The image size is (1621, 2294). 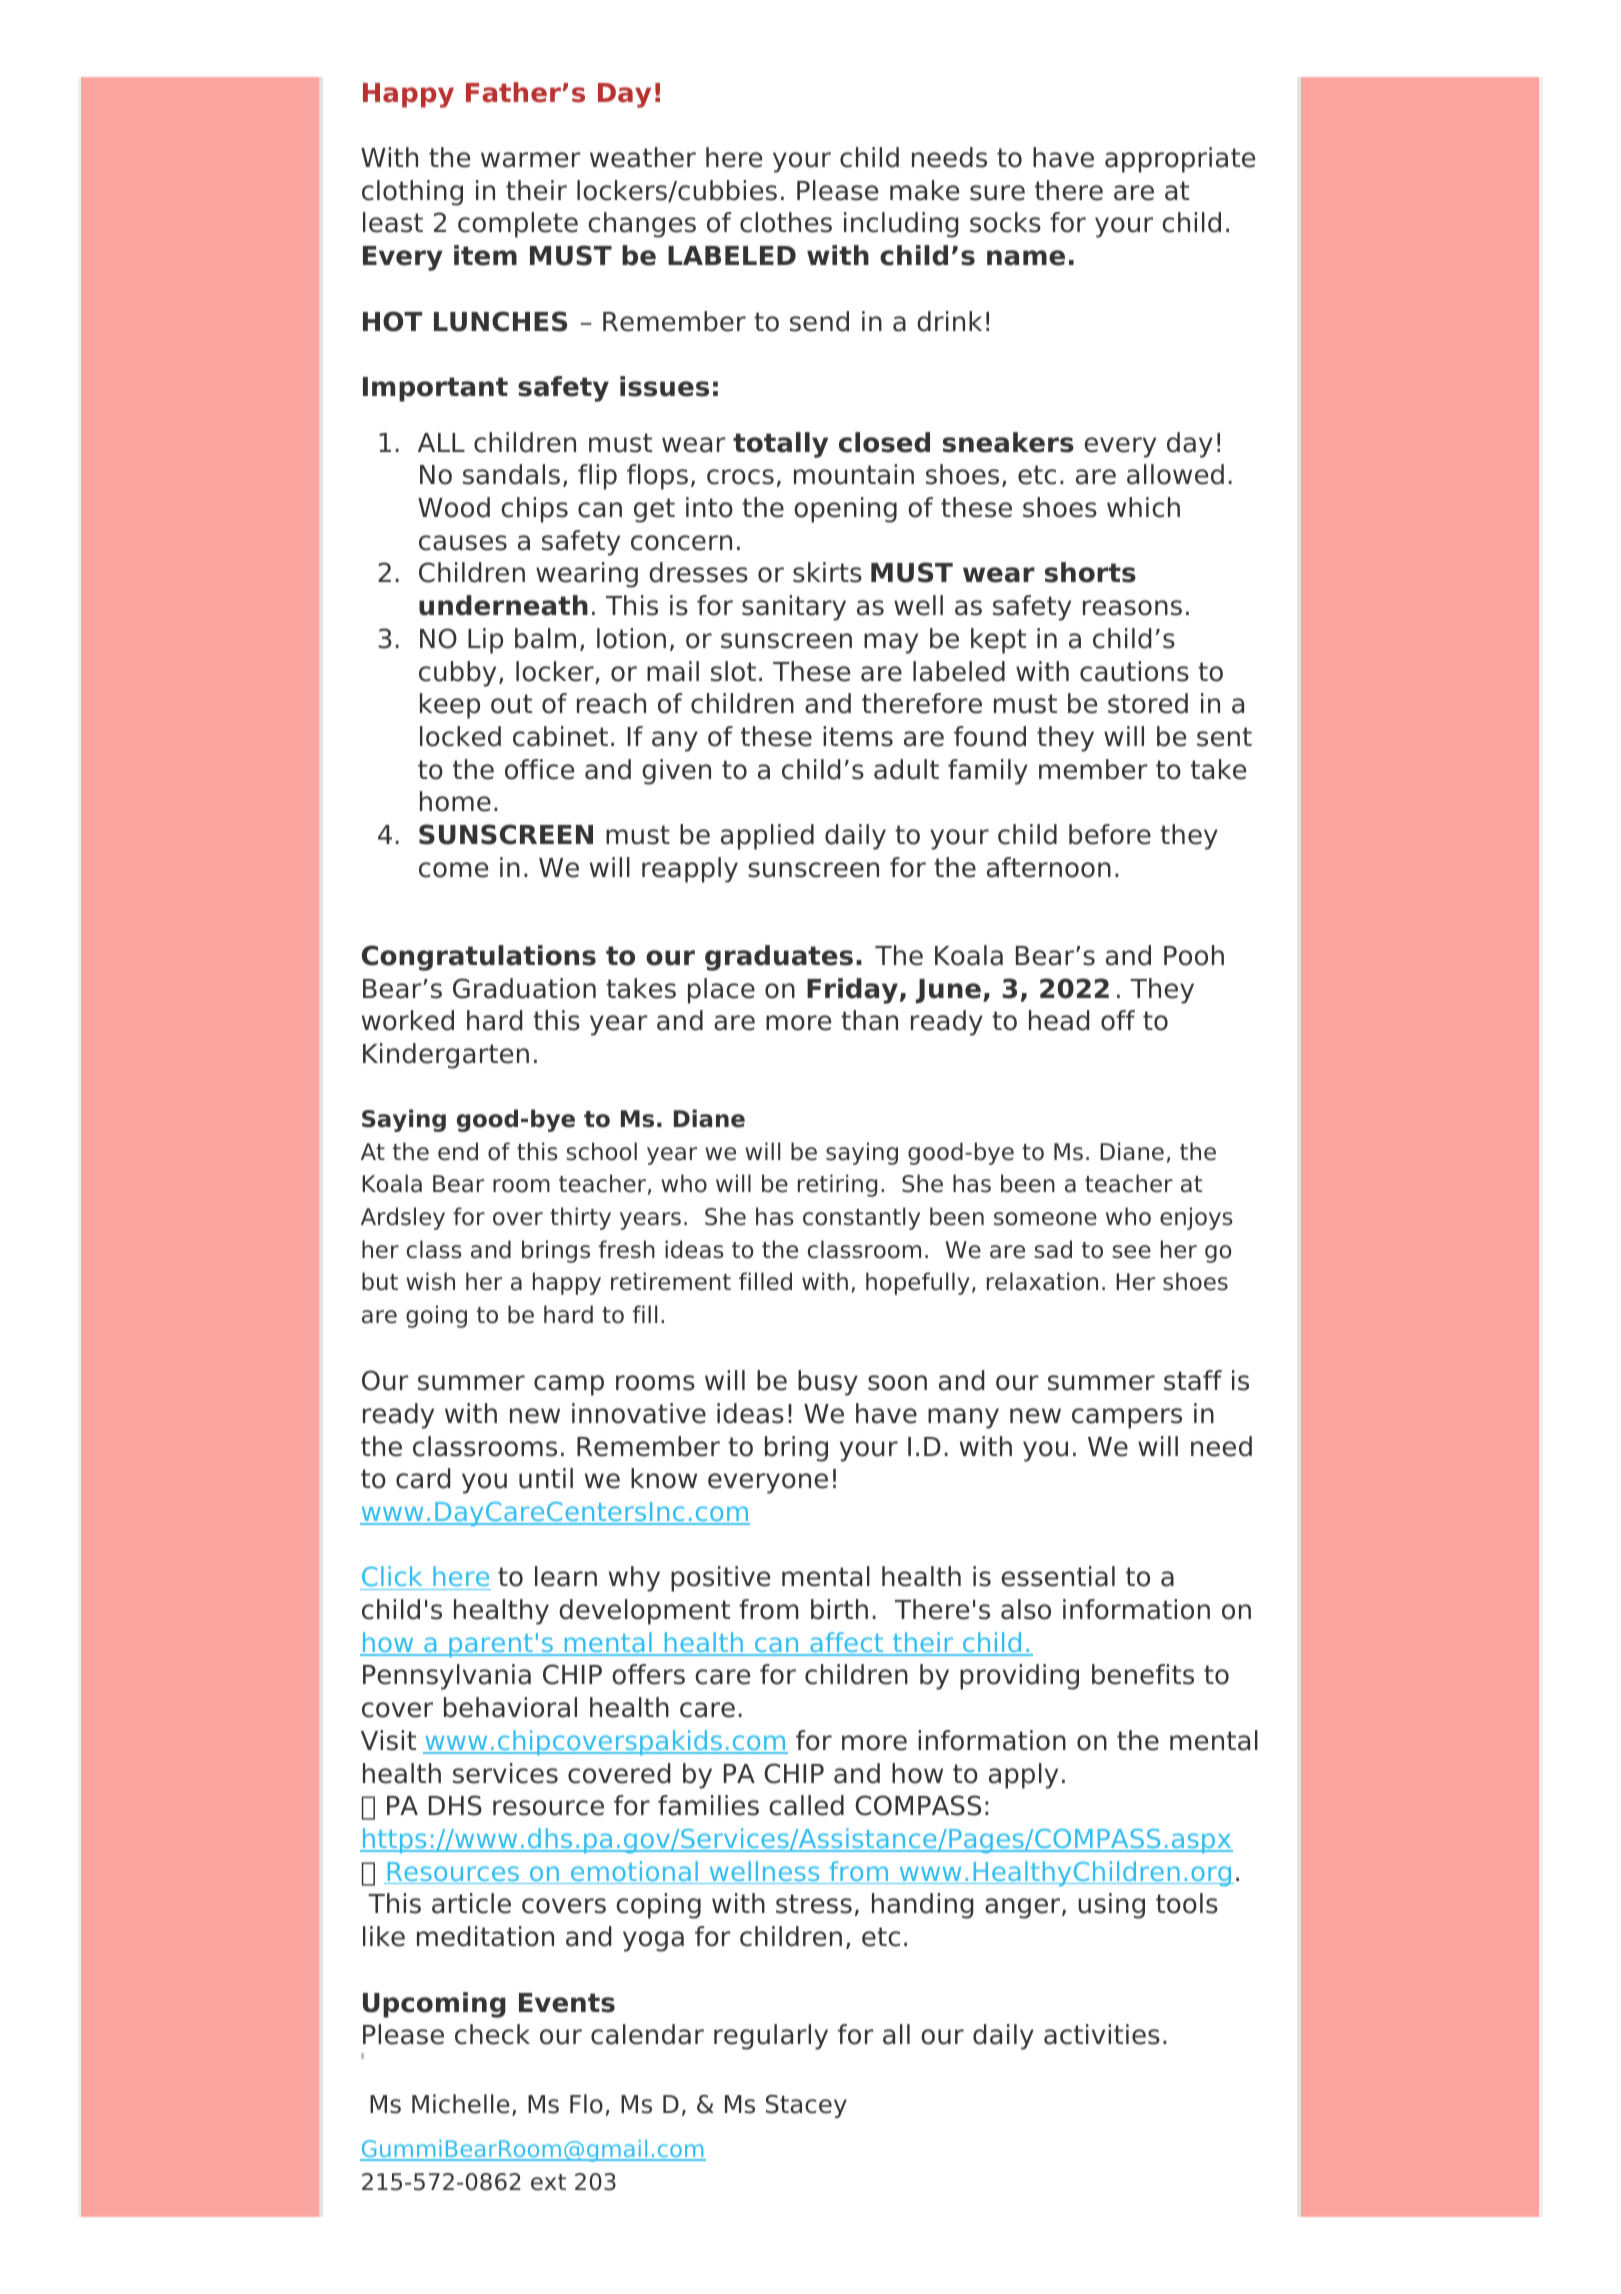 What do you see at coordinates (786, 222) in the document?
I see `clothes` at bounding box center [786, 222].
